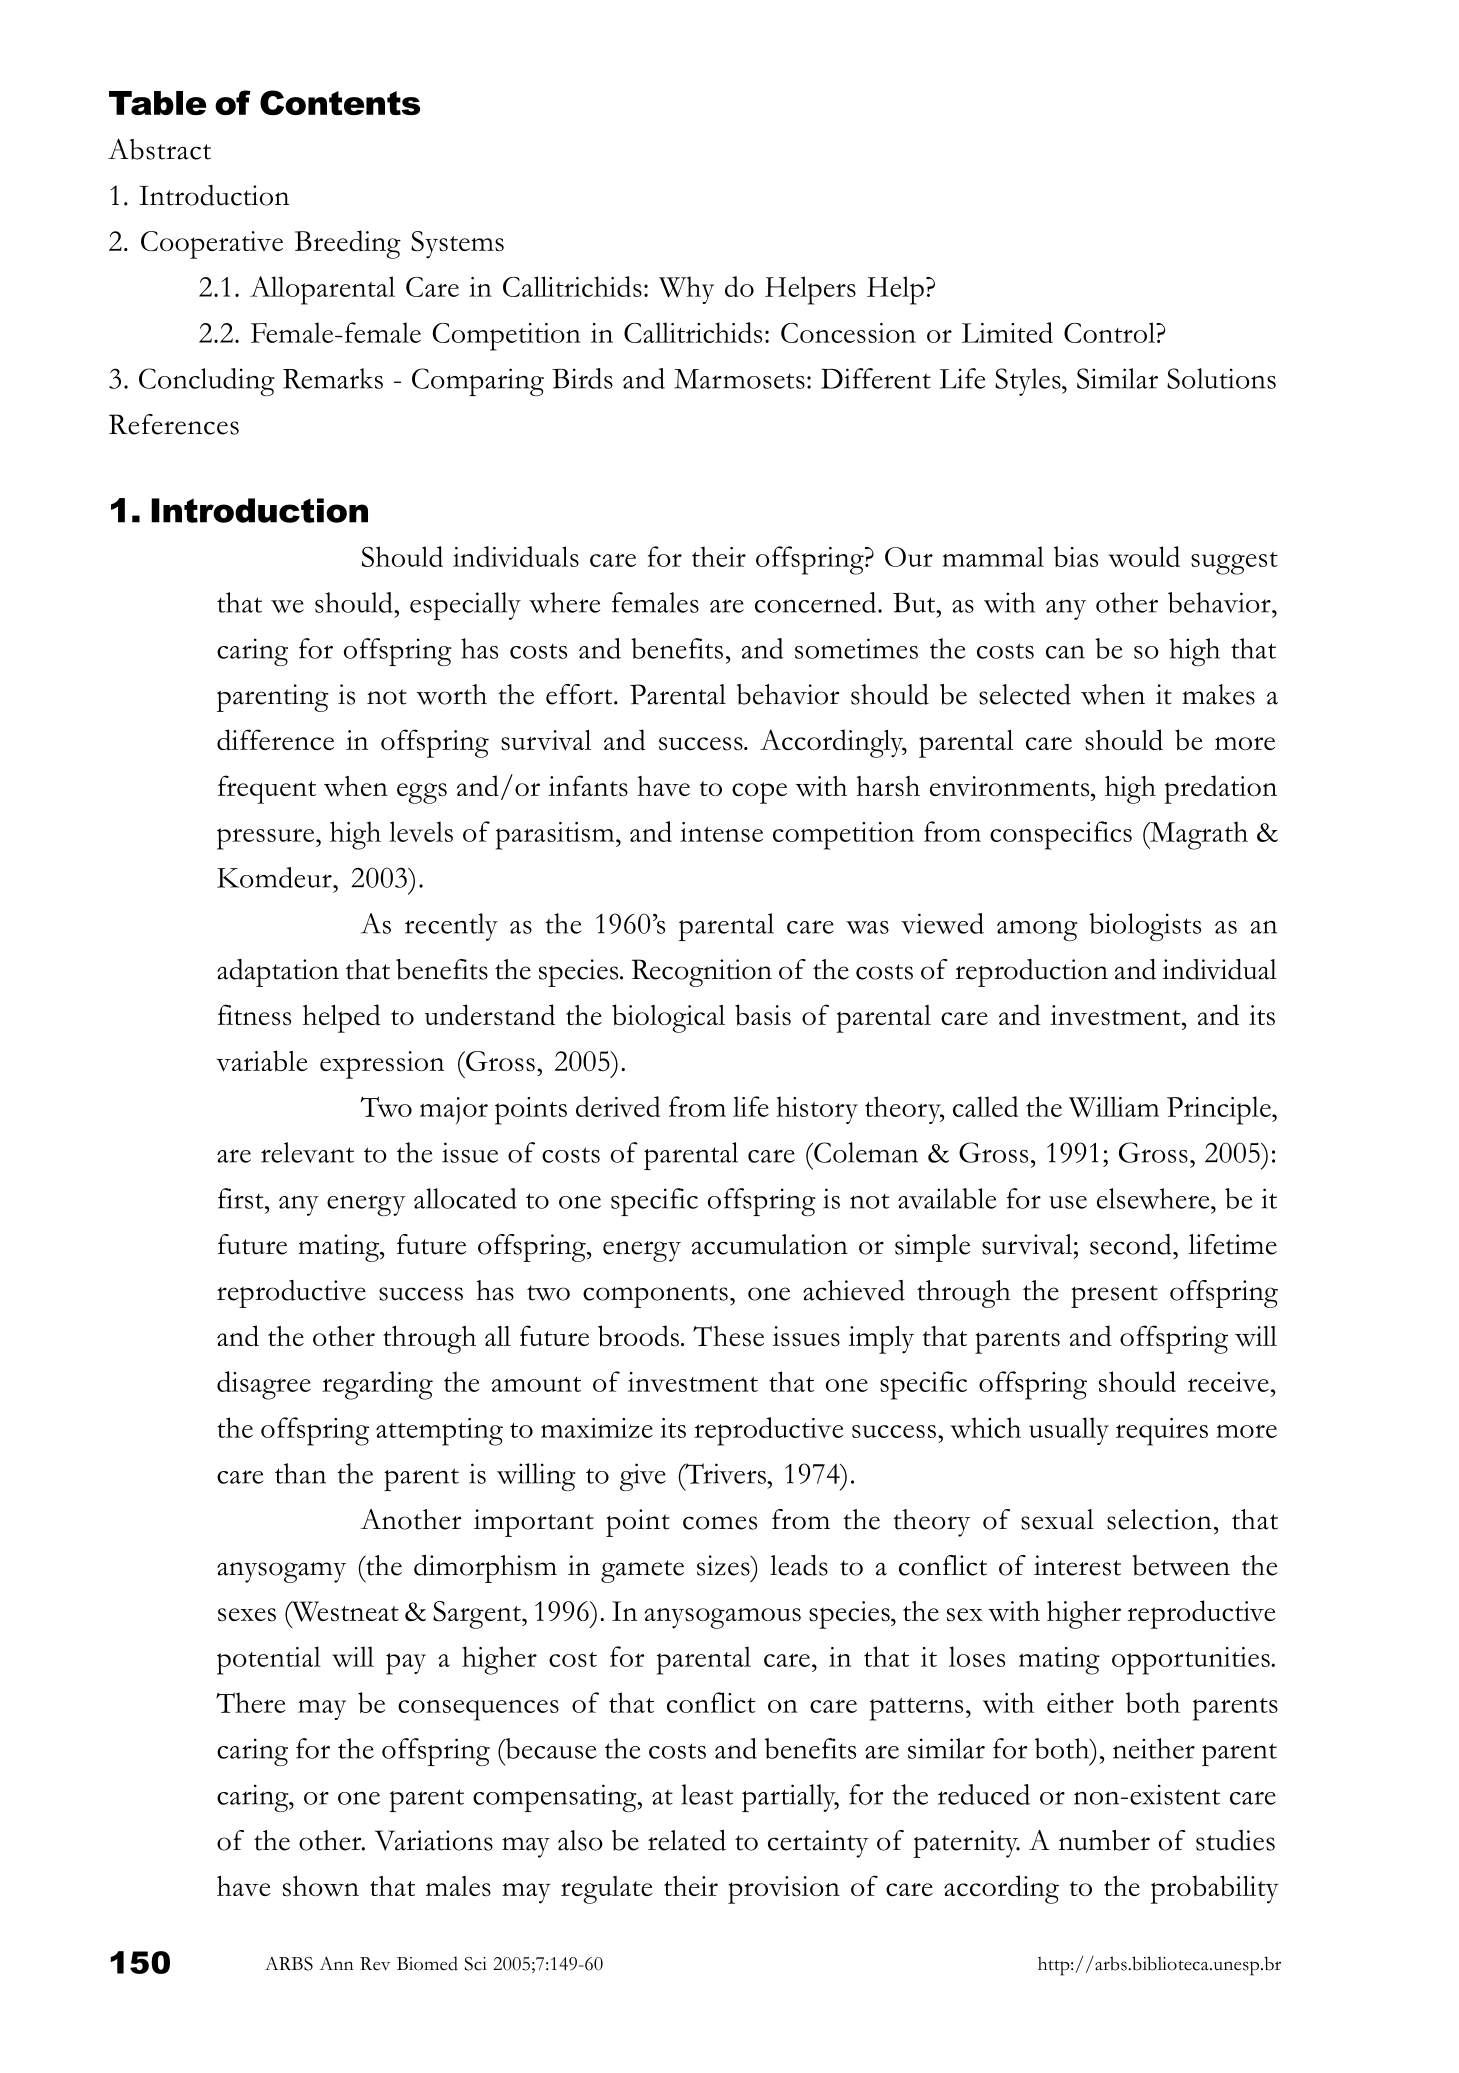 The width and height of the screenshot is (1459, 2073). What do you see at coordinates (321, 1886) in the screenshot?
I see `shown` at bounding box center [321, 1886].
